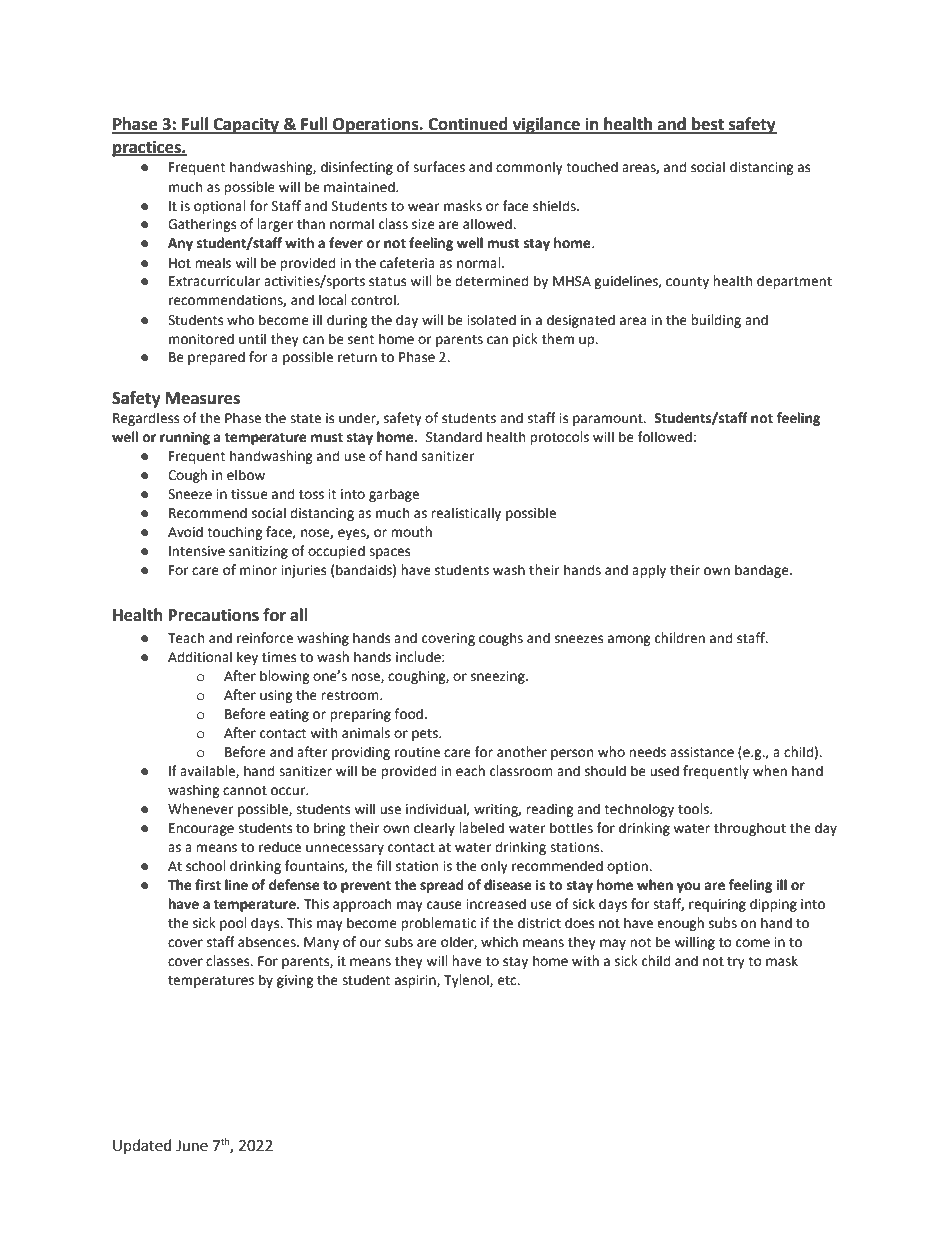  Describe the element at coordinates (245, 791) in the screenshot. I see `cannot` at that location.
